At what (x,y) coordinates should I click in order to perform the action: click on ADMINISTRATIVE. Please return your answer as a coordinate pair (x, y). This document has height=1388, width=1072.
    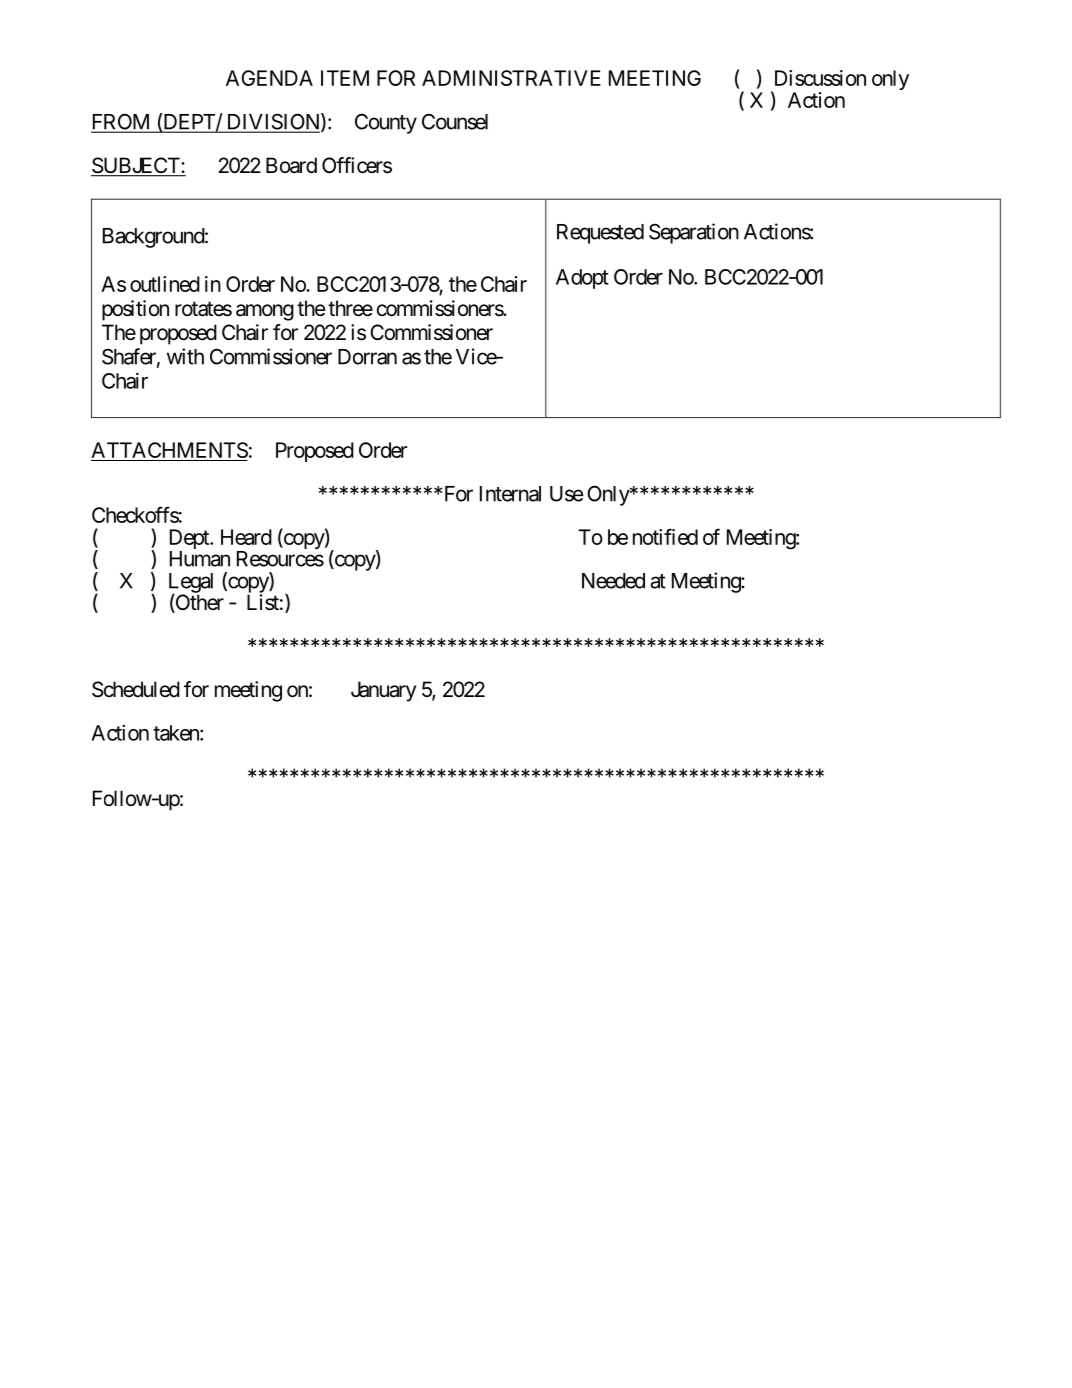
    Looking at the image, I should click on (511, 78).
